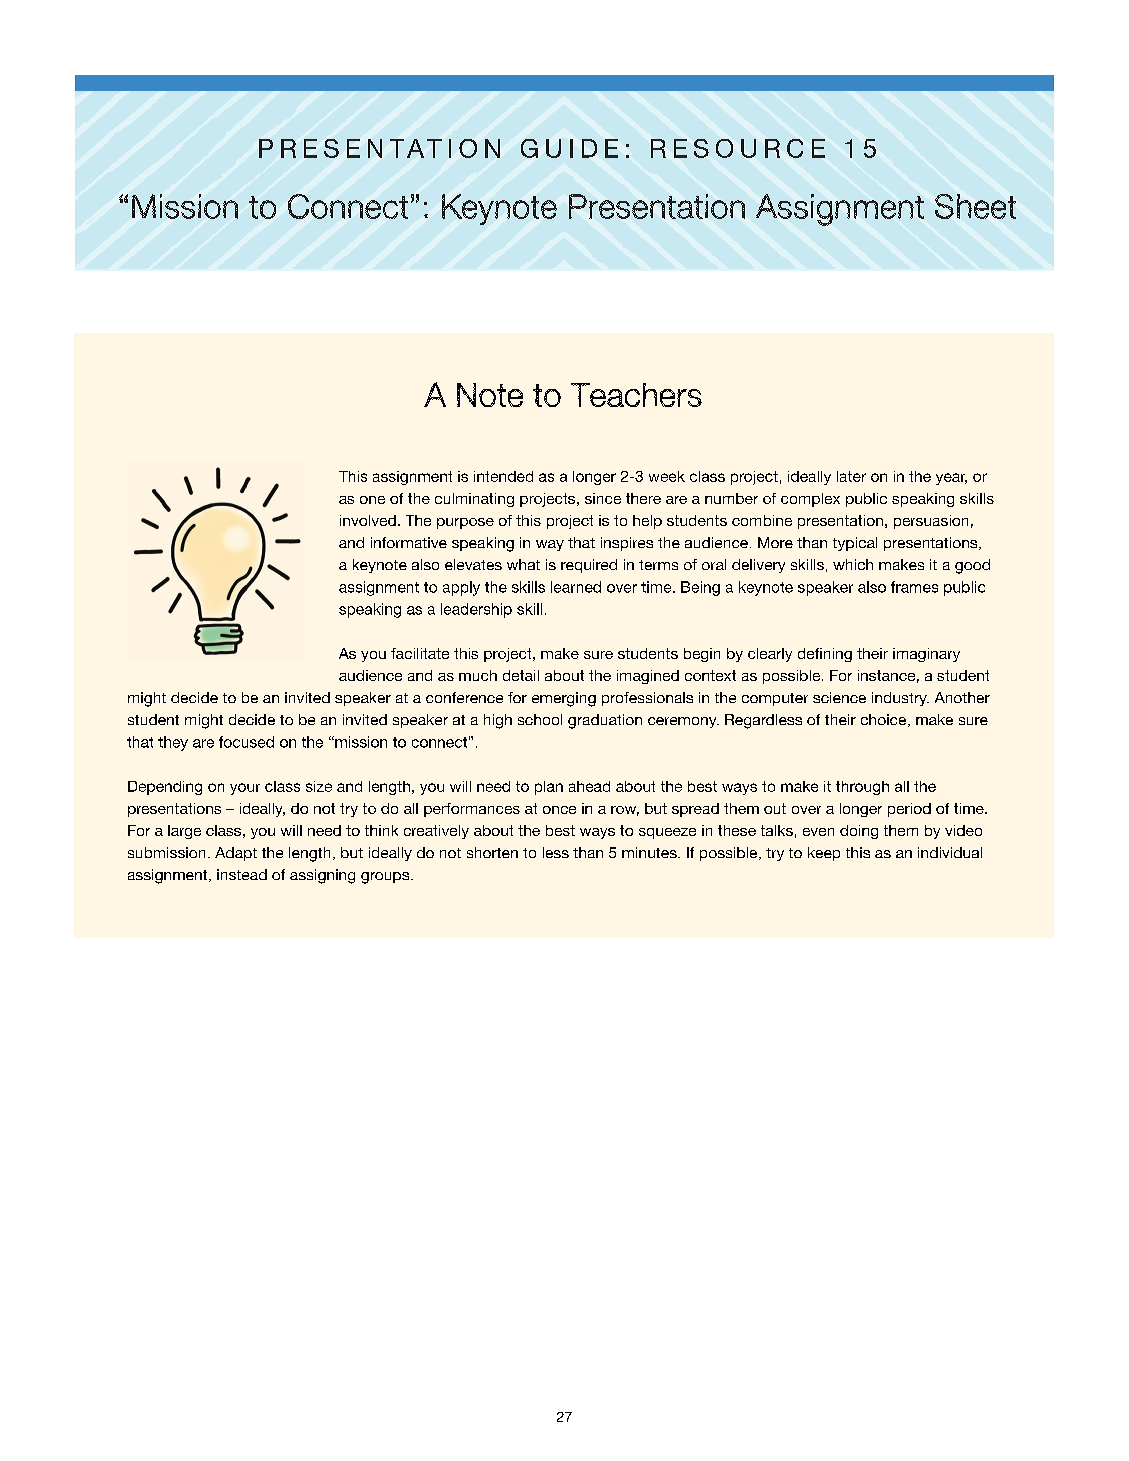 The width and height of the page is (1129, 1461). I want to click on involved, so click(368, 520).
